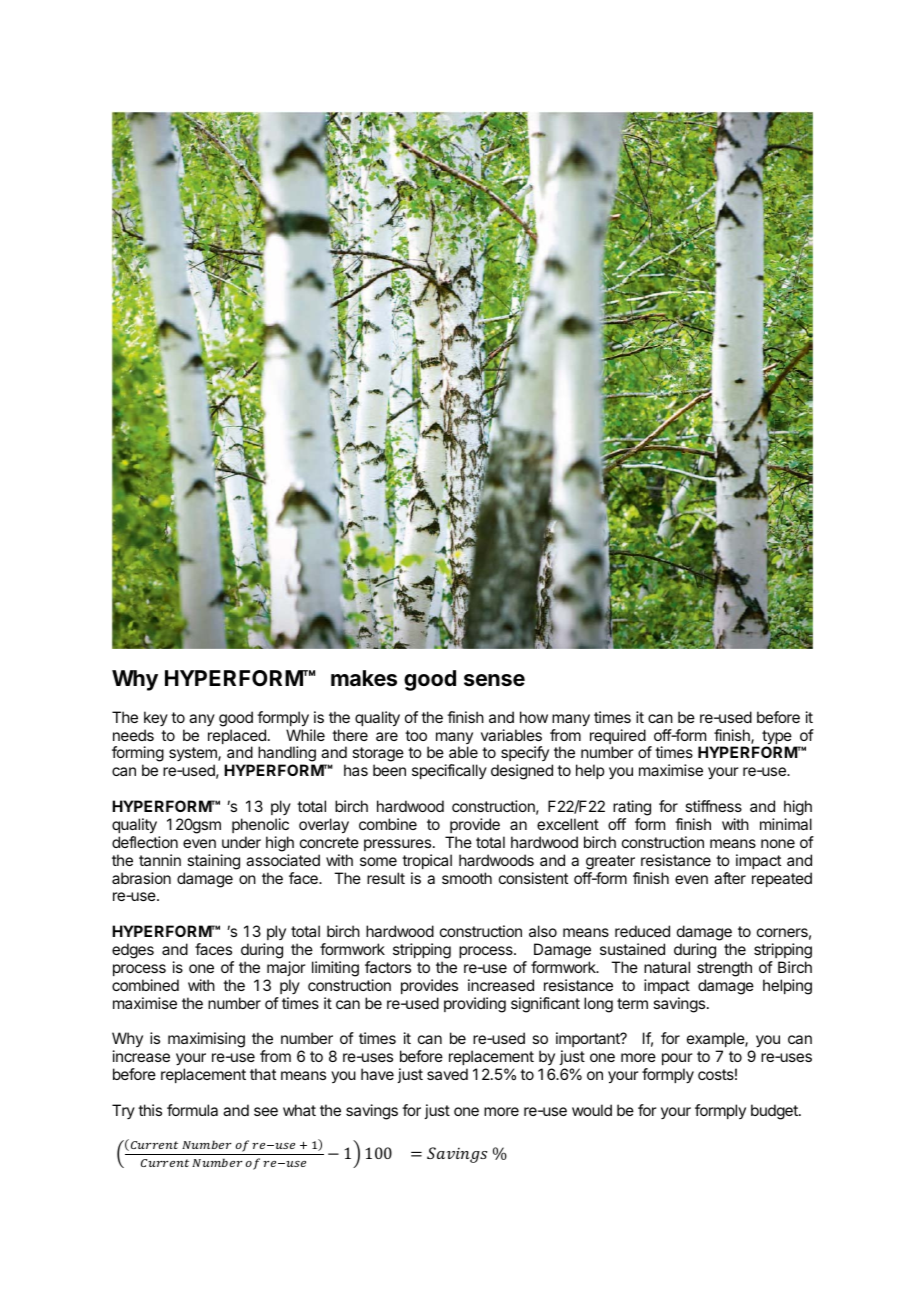 The height and width of the image is (1308, 924). What do you see at coordinates (388, 967) in the image?
I see `factors` at bounding box center [388, 967].
